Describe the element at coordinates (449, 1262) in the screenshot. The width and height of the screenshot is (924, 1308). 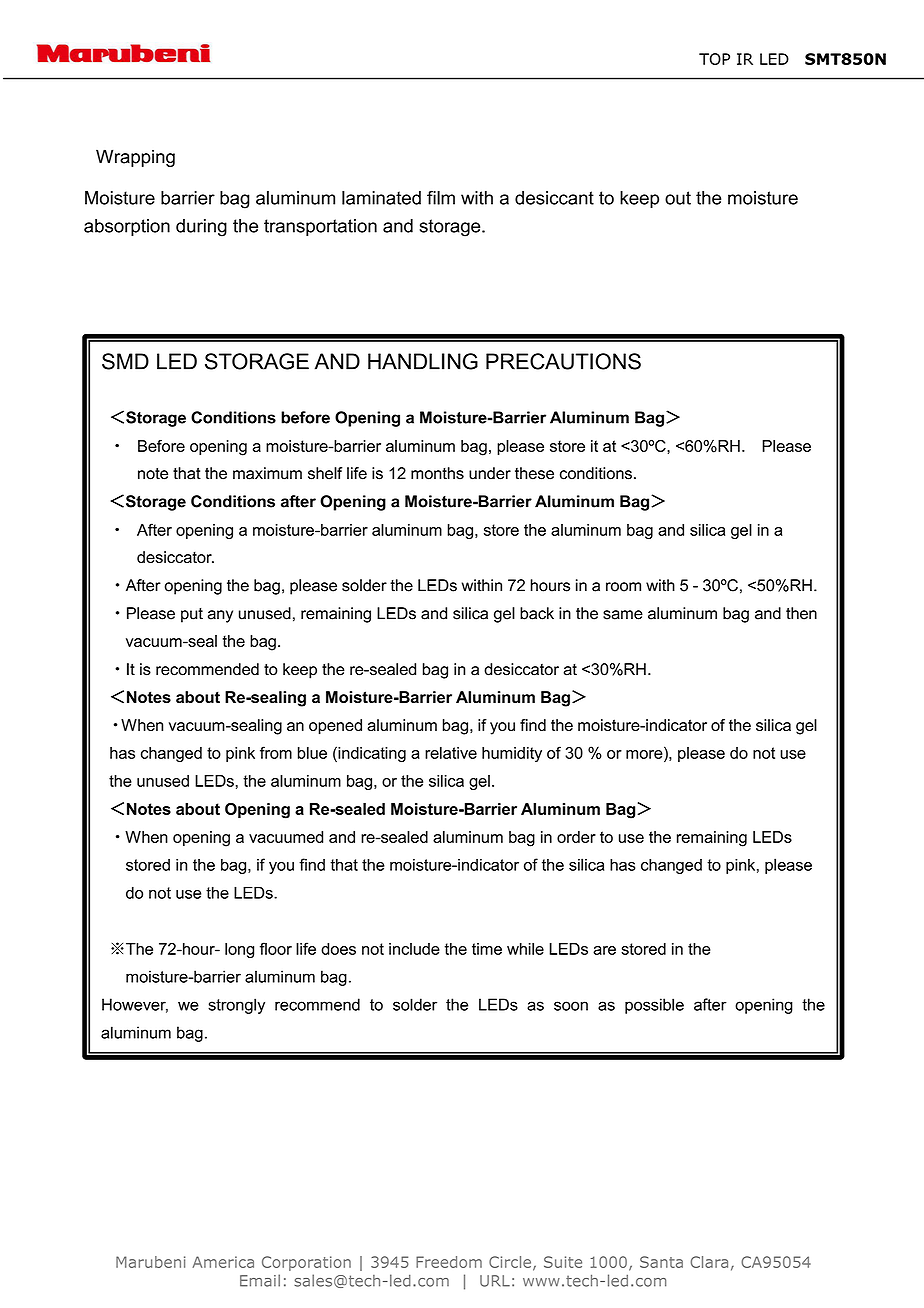
I see `Freedom` at that location.
